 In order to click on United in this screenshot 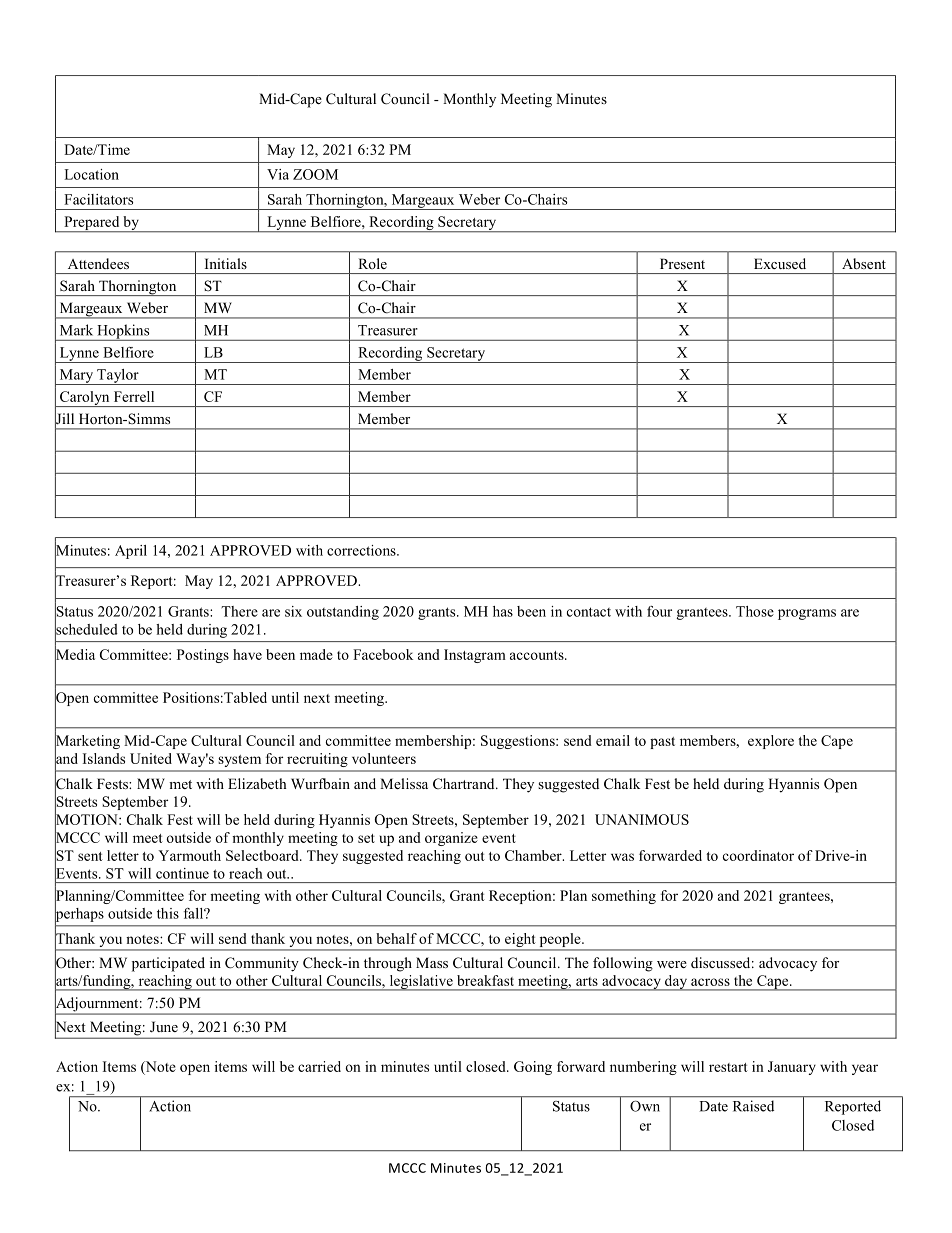, I will do `click(151, 758)`.
